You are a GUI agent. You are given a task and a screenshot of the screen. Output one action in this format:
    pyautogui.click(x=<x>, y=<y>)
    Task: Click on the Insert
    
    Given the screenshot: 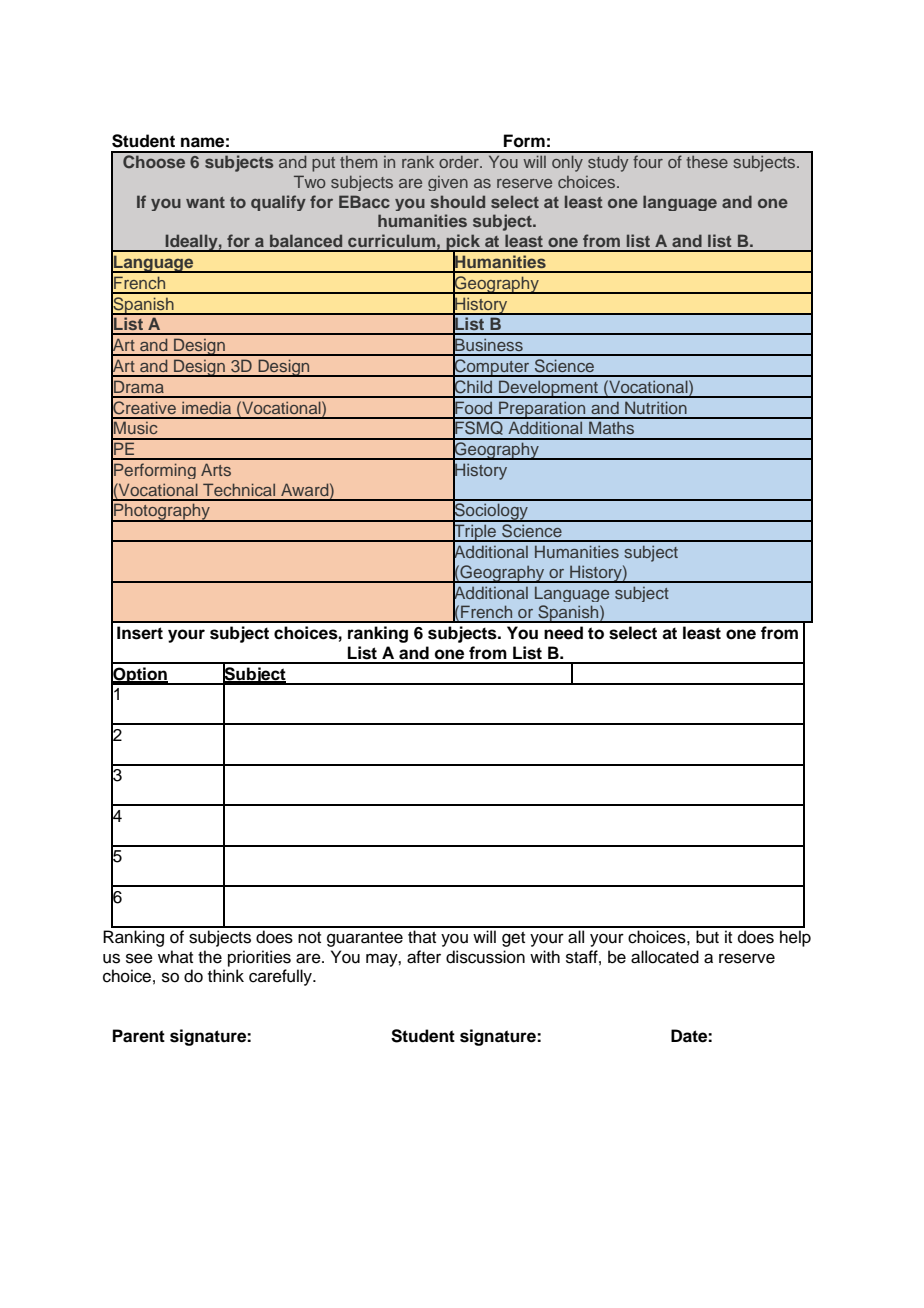 What is the action you would take?
    pyautogui.click(x=140, y=633)
